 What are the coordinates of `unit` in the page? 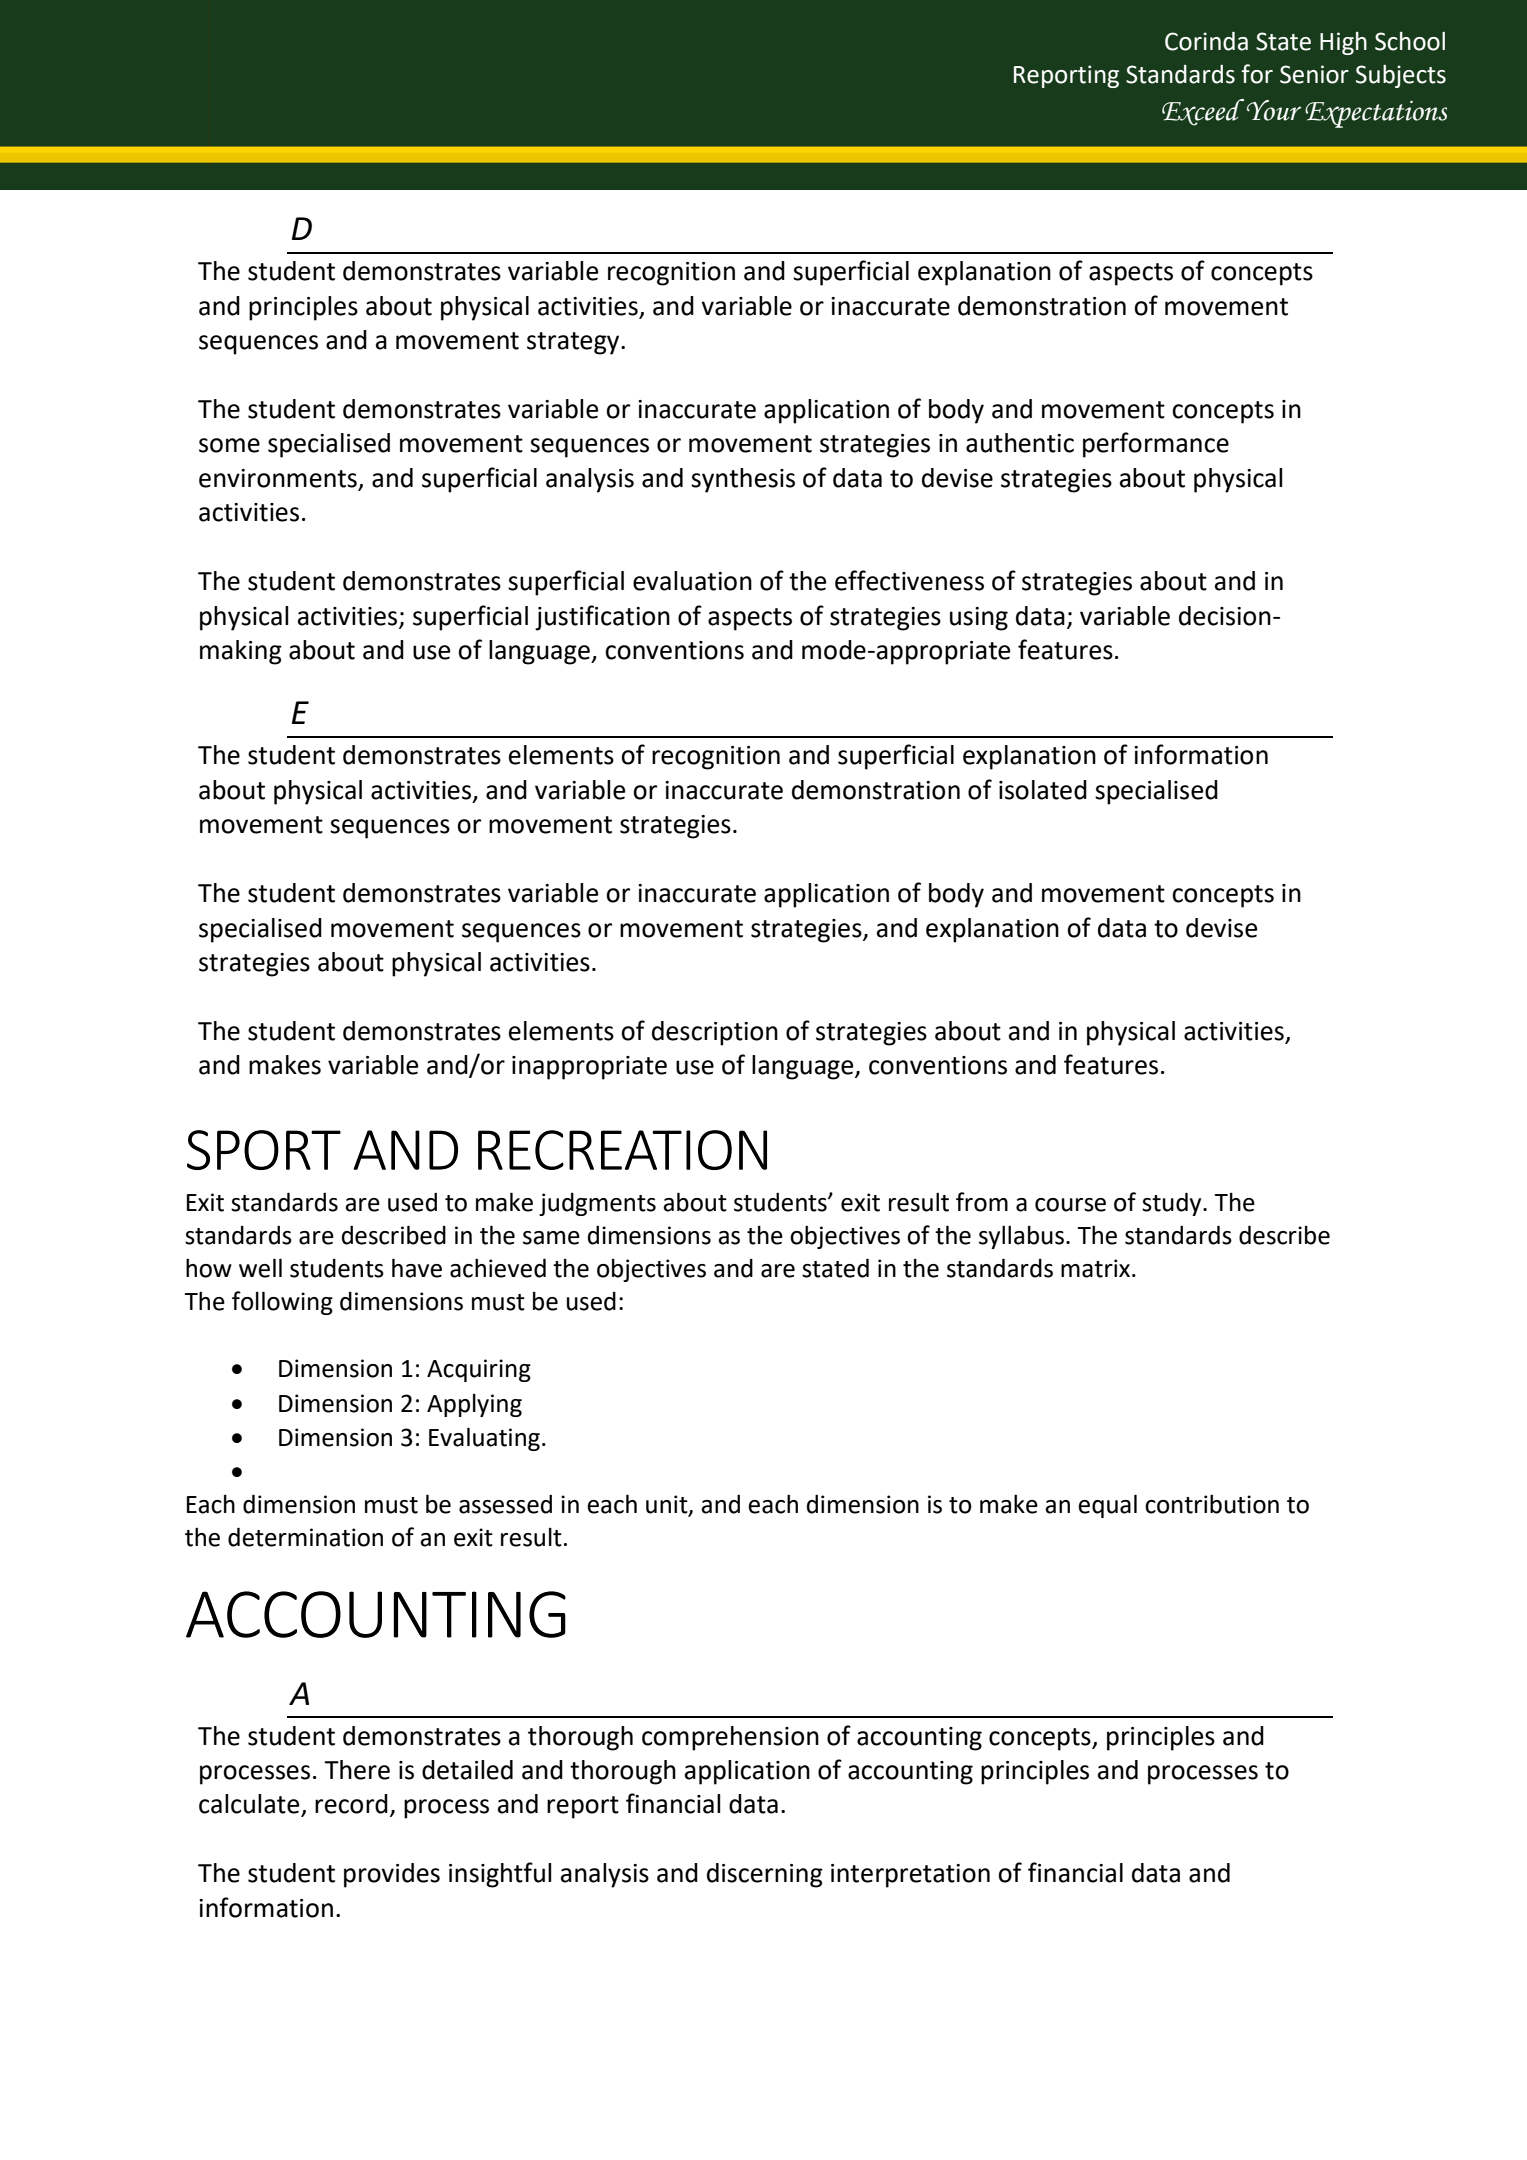 It's located at (668, 1505).
